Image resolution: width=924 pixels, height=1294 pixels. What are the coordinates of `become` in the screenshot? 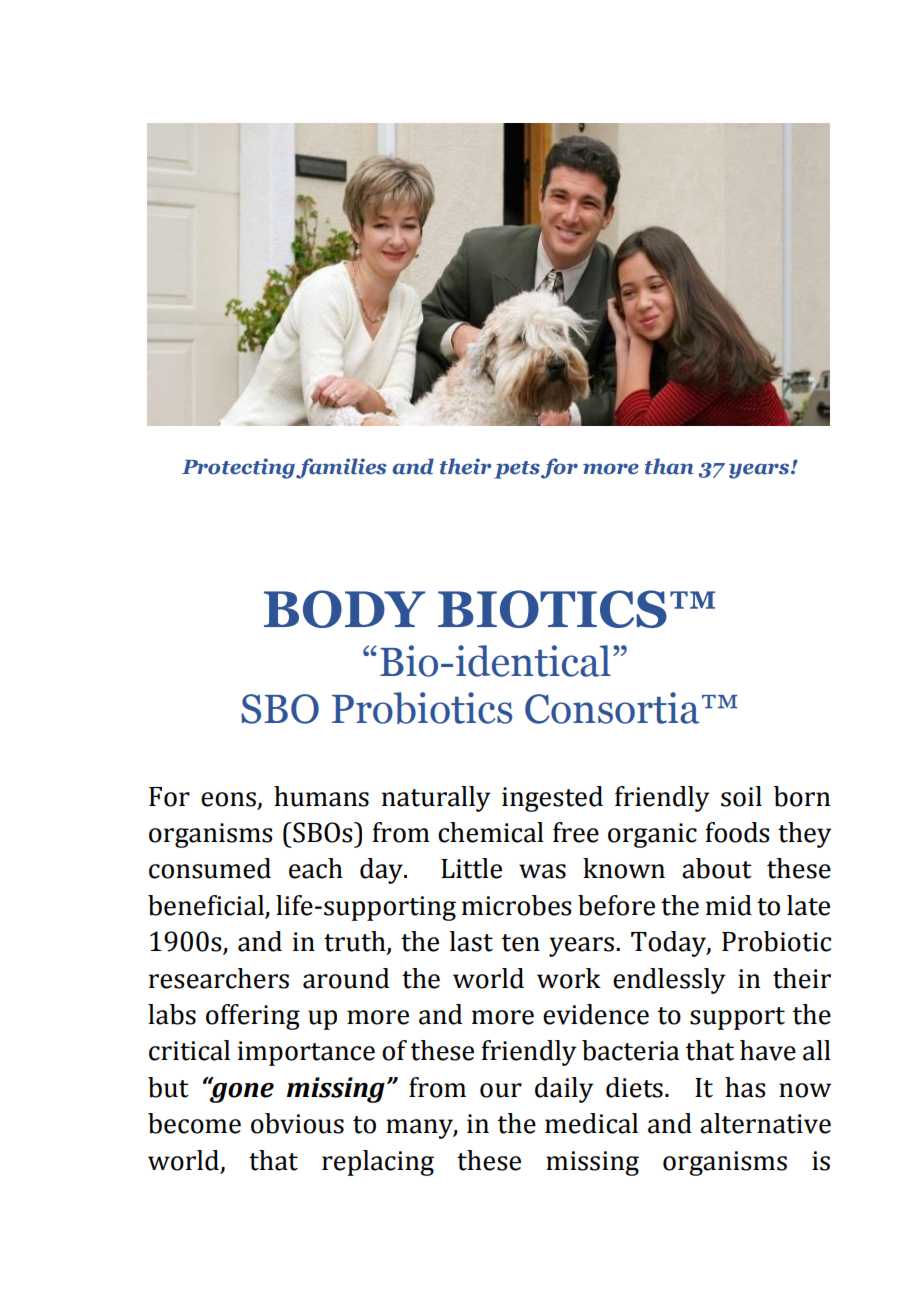 It's located at (194, 1123).
